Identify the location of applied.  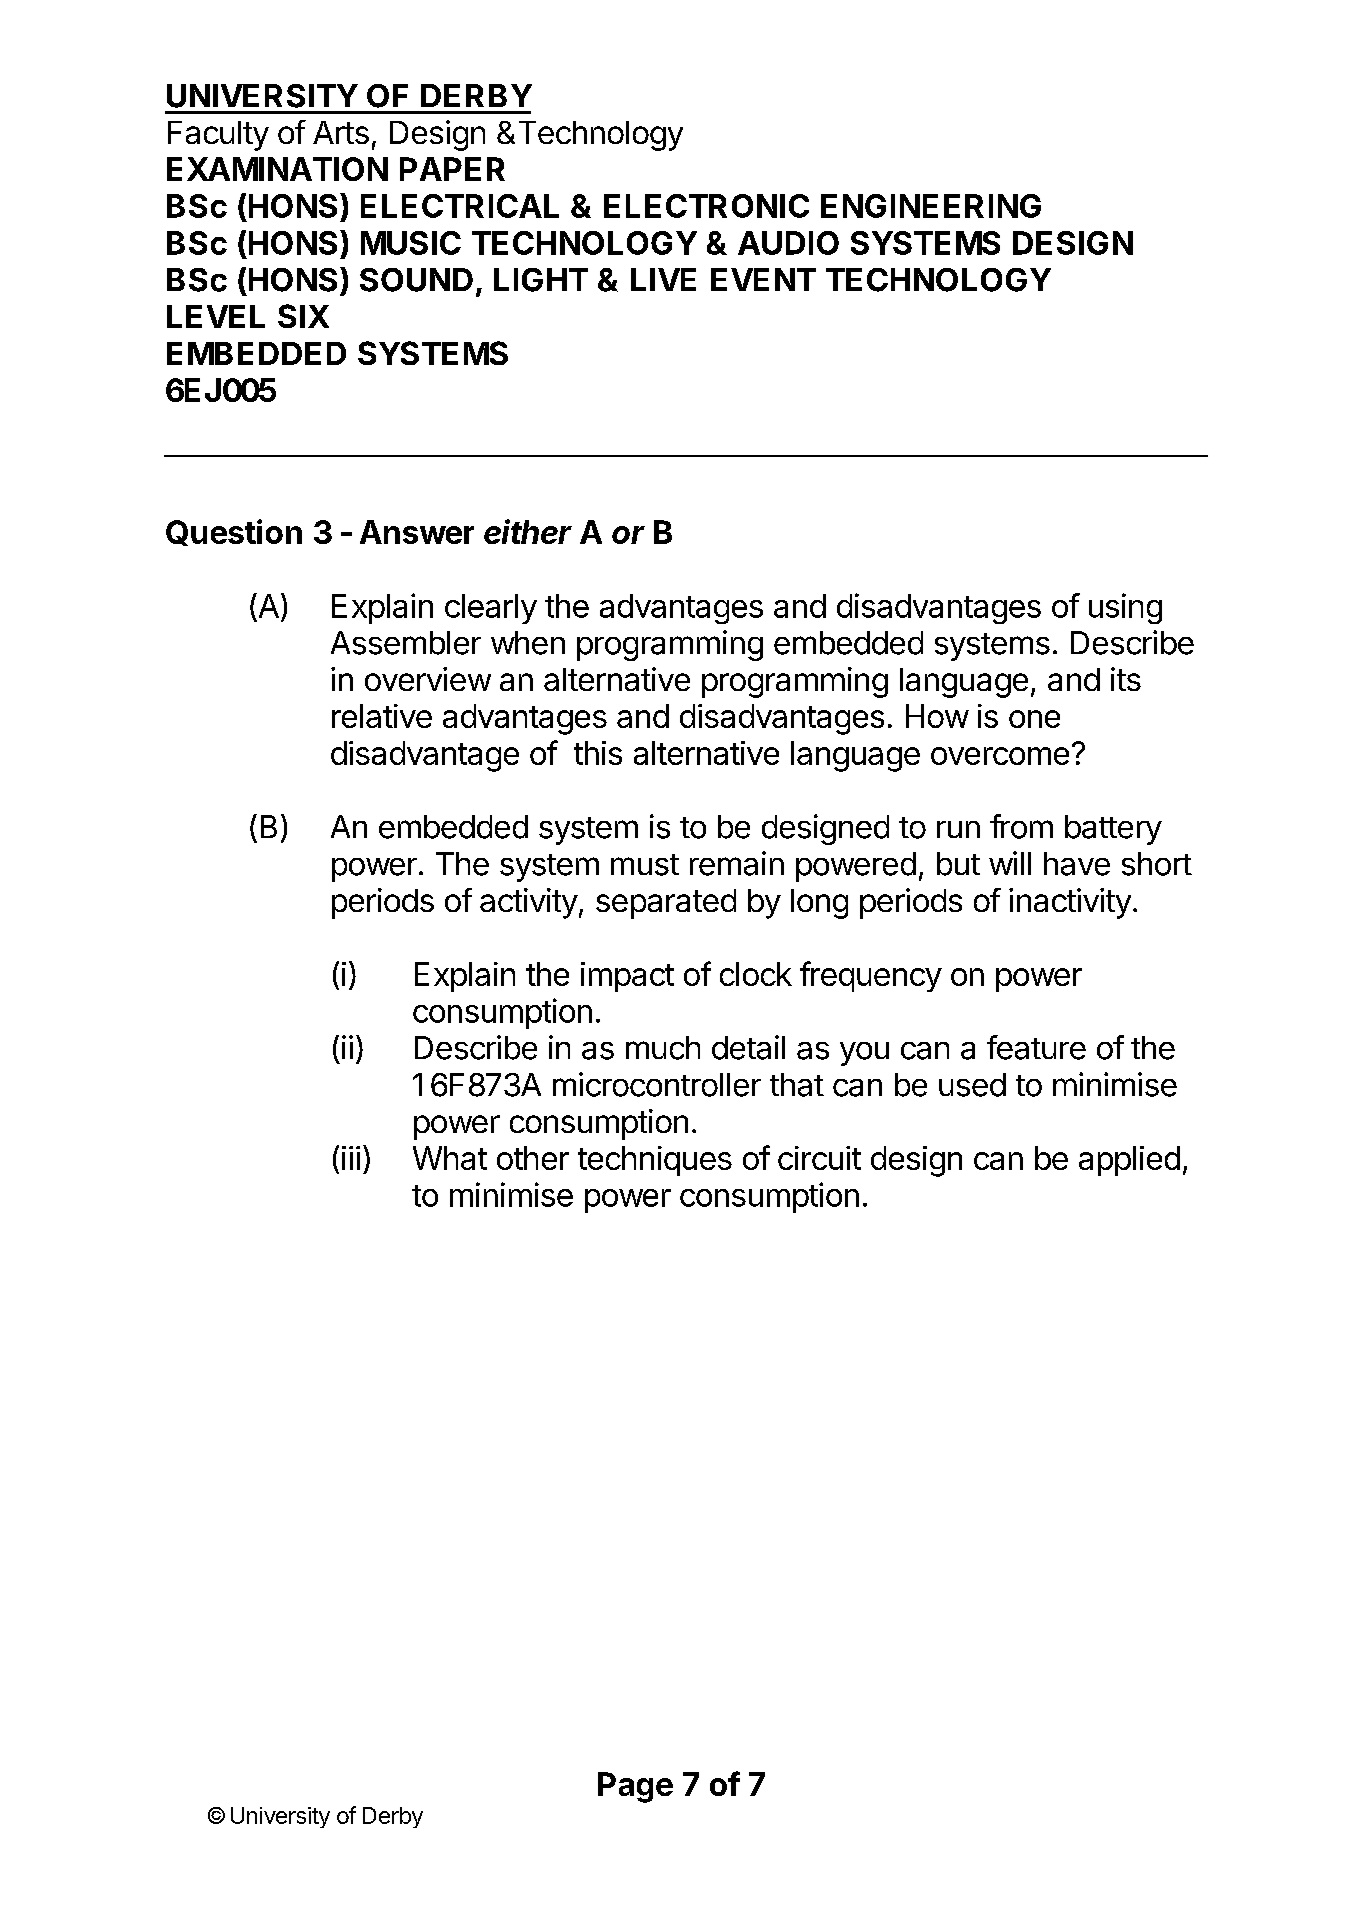
(1129, 1161).
